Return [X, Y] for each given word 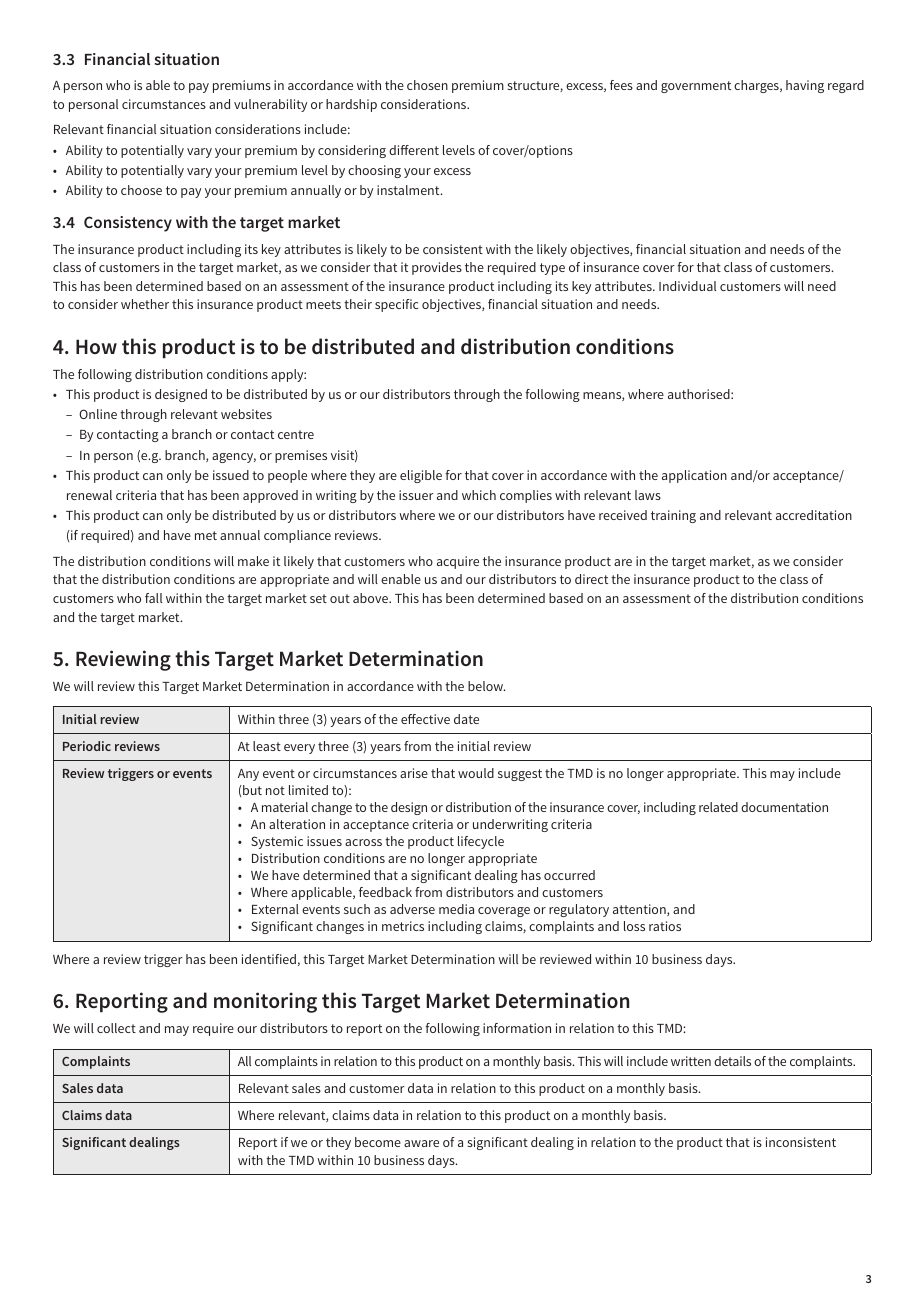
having [805, 86]
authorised [700, 394]
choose [141, 190]
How [96, 346]
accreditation [814, 515]
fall [153, 598]
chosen [427, 85]
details [732, 1061]
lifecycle [481, 842]
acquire [458, 562]
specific [396, 305]
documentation [784, 807]
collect [116, 1028]
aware [421, 1143]
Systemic [277, 842]
